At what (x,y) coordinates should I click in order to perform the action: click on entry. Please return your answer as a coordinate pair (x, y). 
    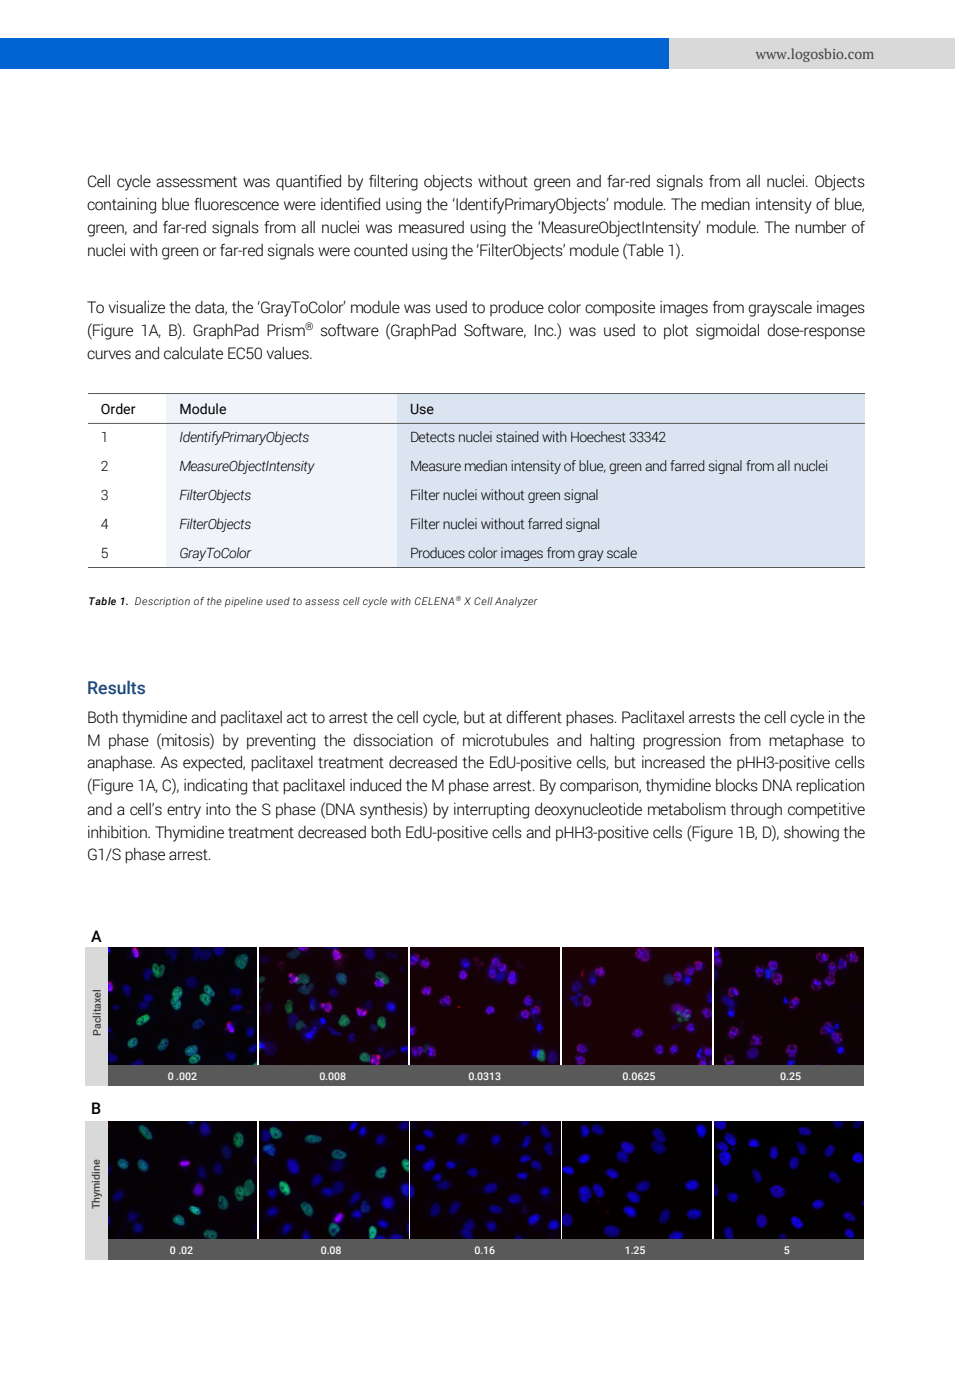
    Looking at the image, I should click on (184, 811).
